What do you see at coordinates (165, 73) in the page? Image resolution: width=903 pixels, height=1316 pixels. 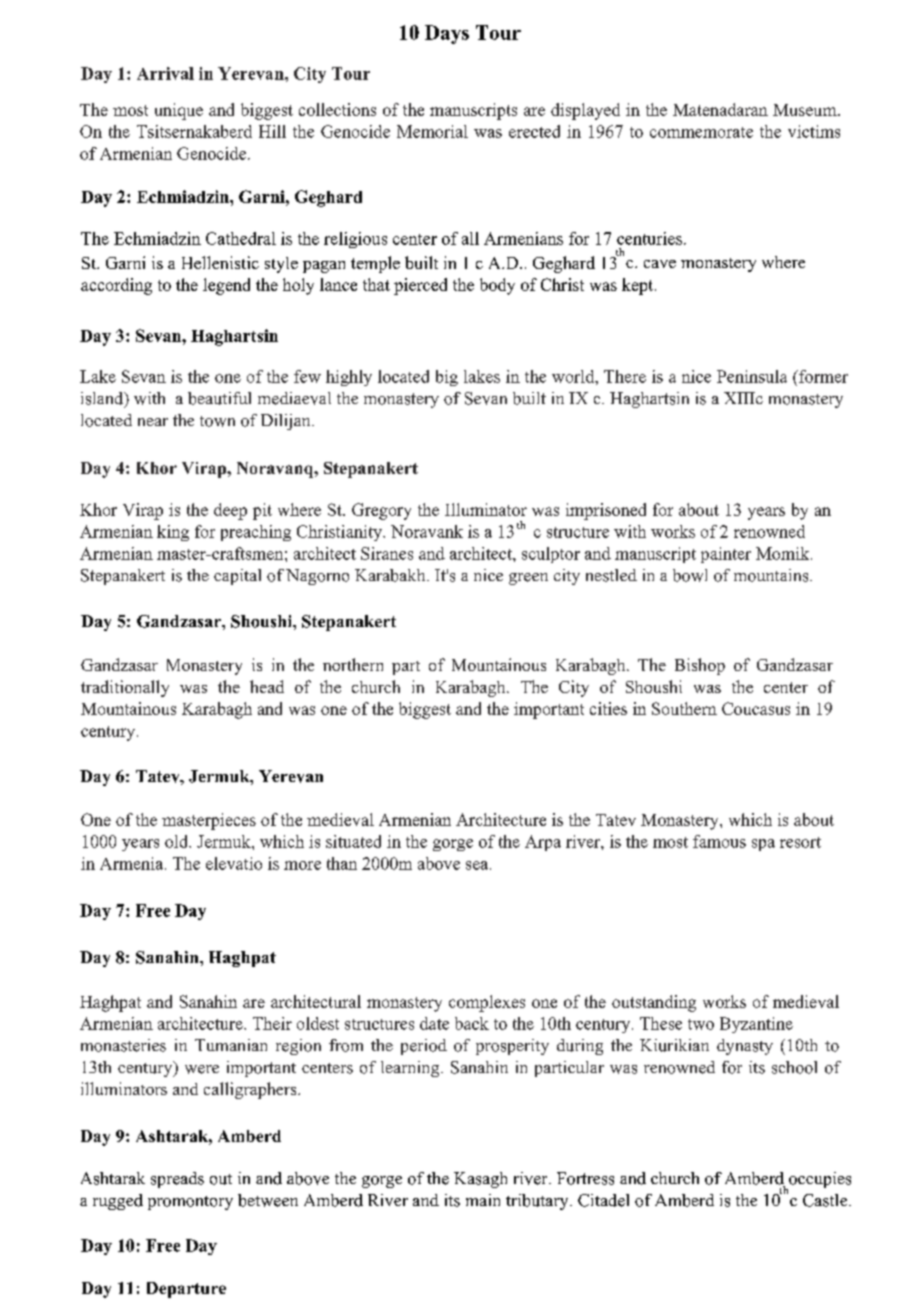 I see `Arrival` at bounding box center [165, 73].
